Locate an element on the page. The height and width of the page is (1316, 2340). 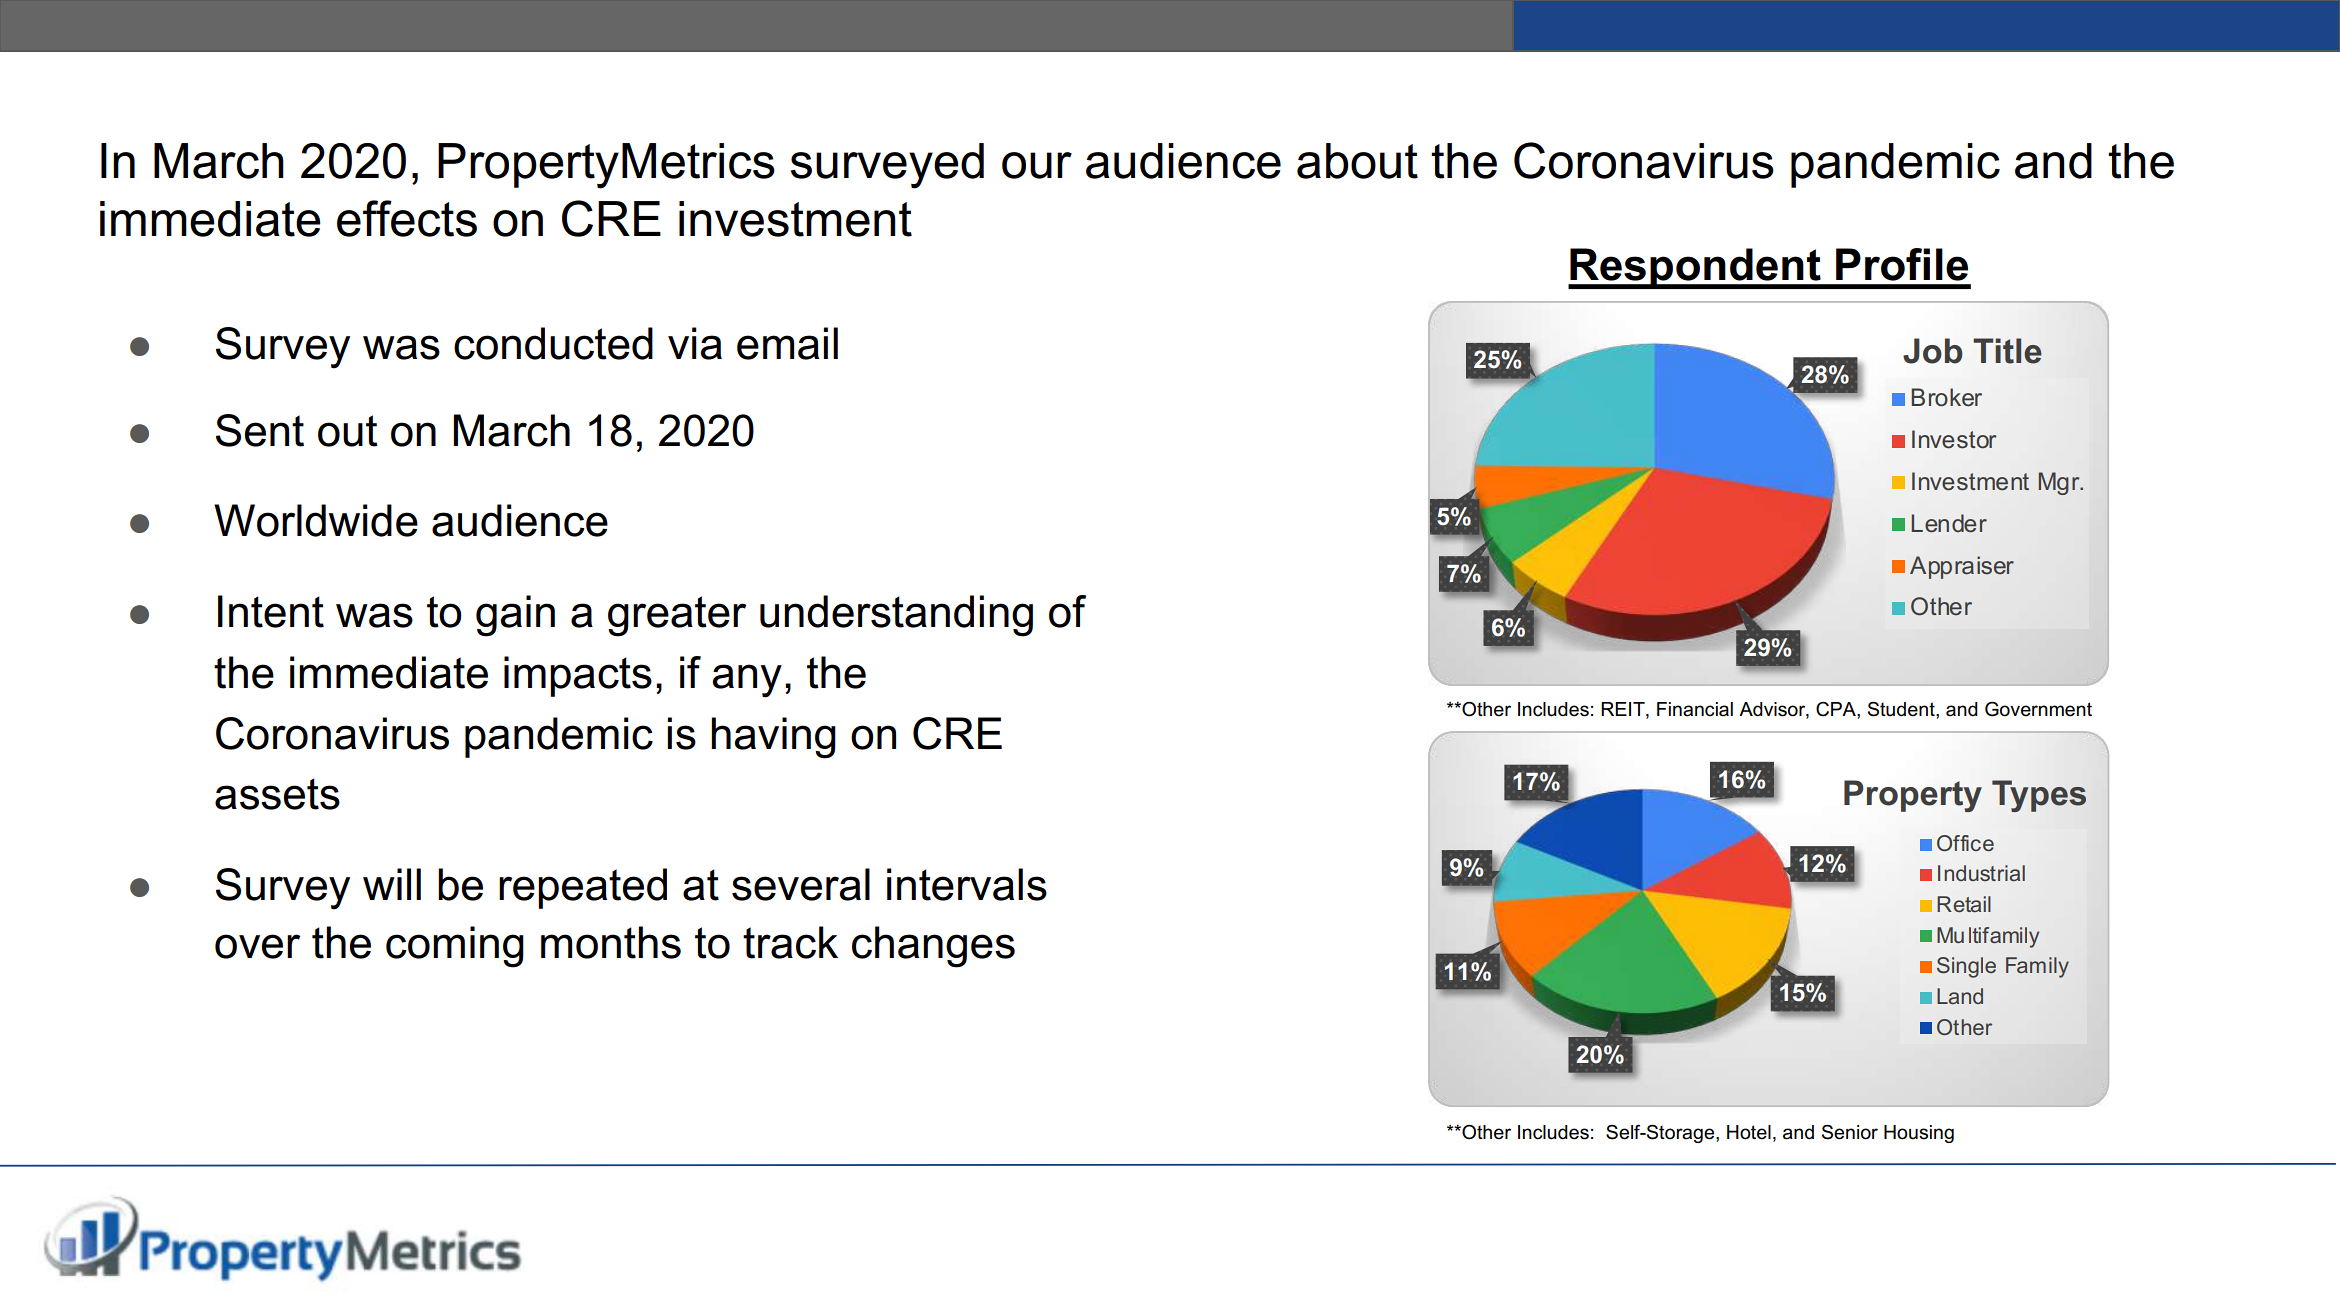
effects is located at coordinates (407, 218).
